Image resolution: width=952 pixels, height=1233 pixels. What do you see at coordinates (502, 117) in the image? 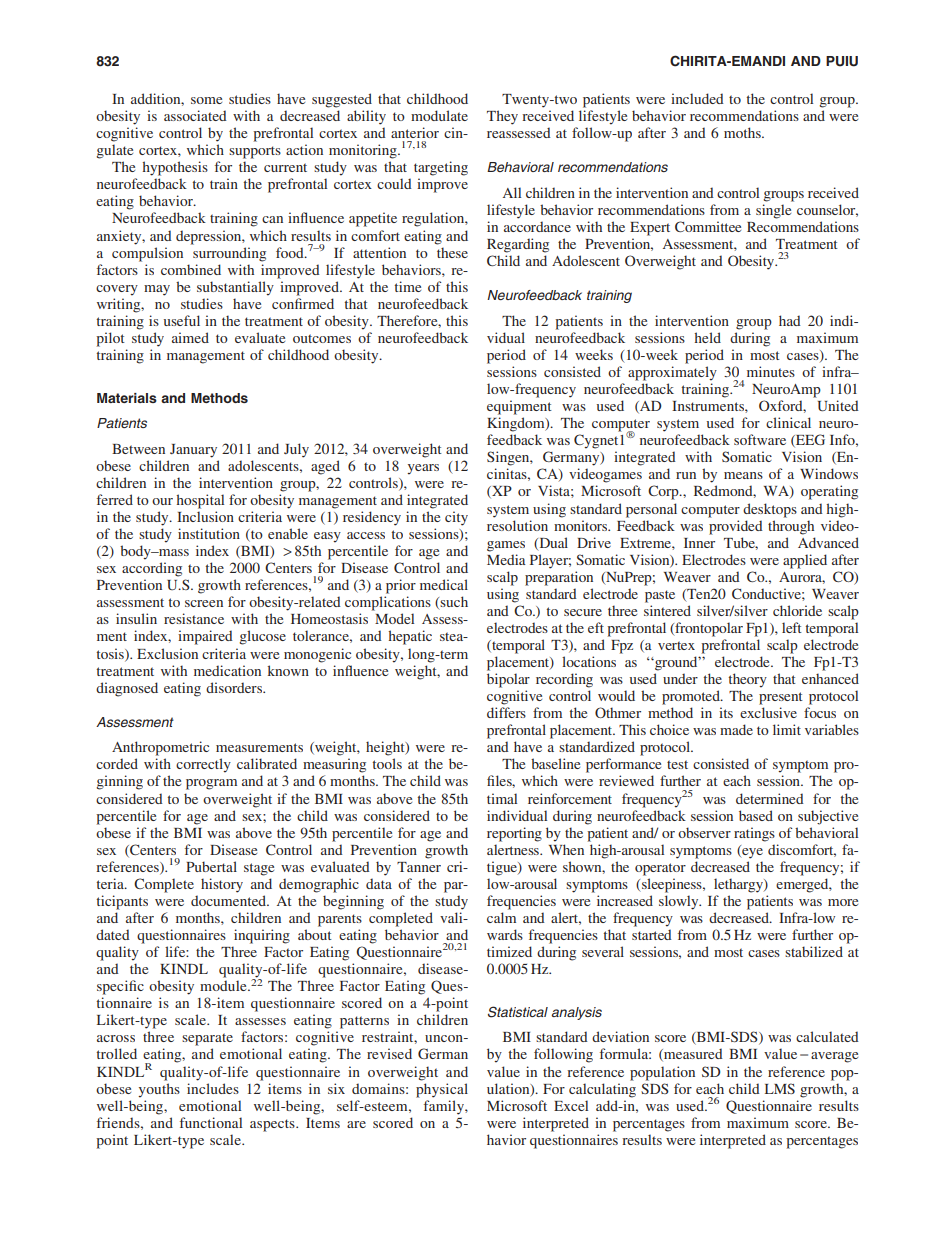
I see `They` at bounding box center [502, 117].
